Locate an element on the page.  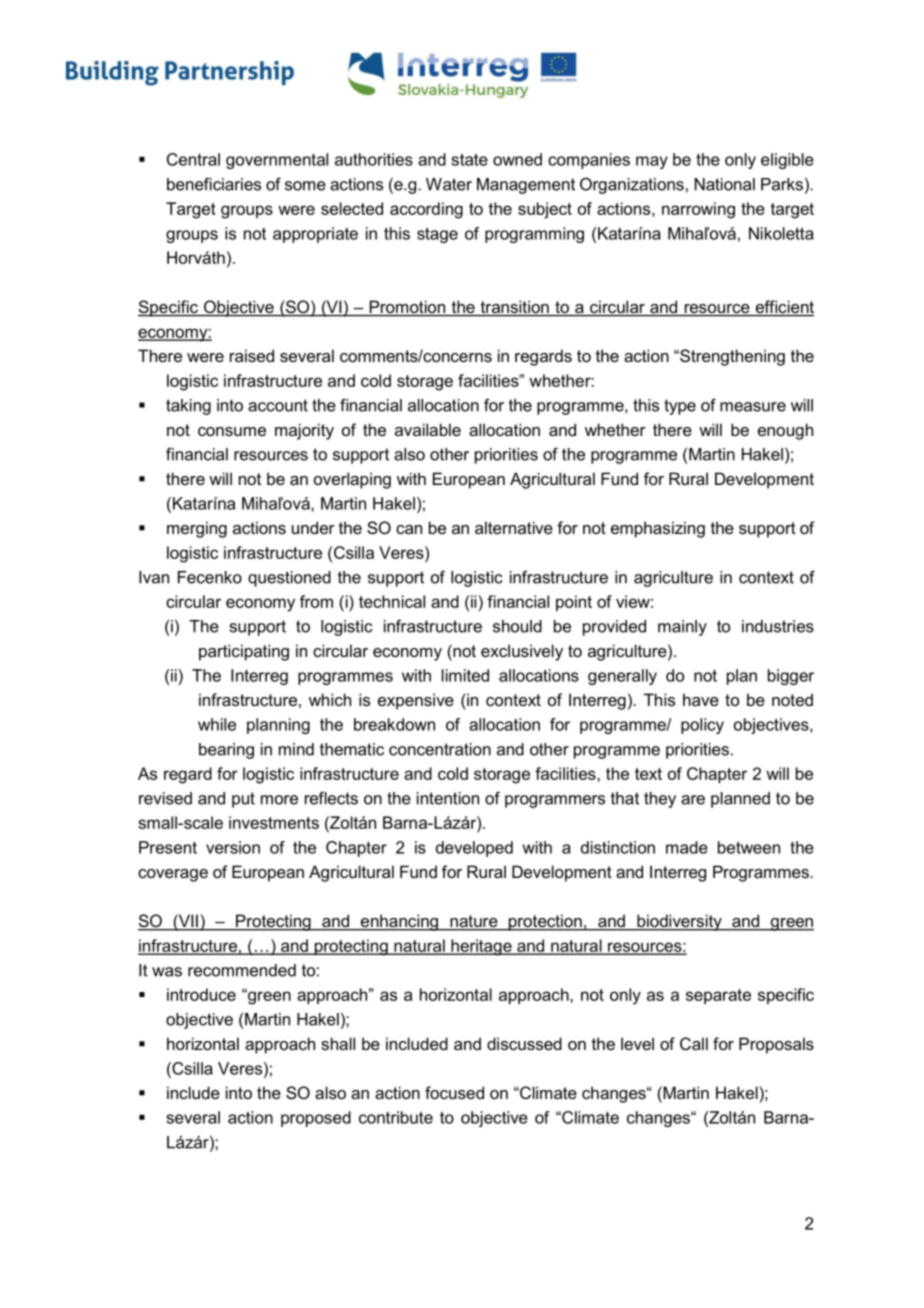
emphasizing is located at coordinates (658, 529).
